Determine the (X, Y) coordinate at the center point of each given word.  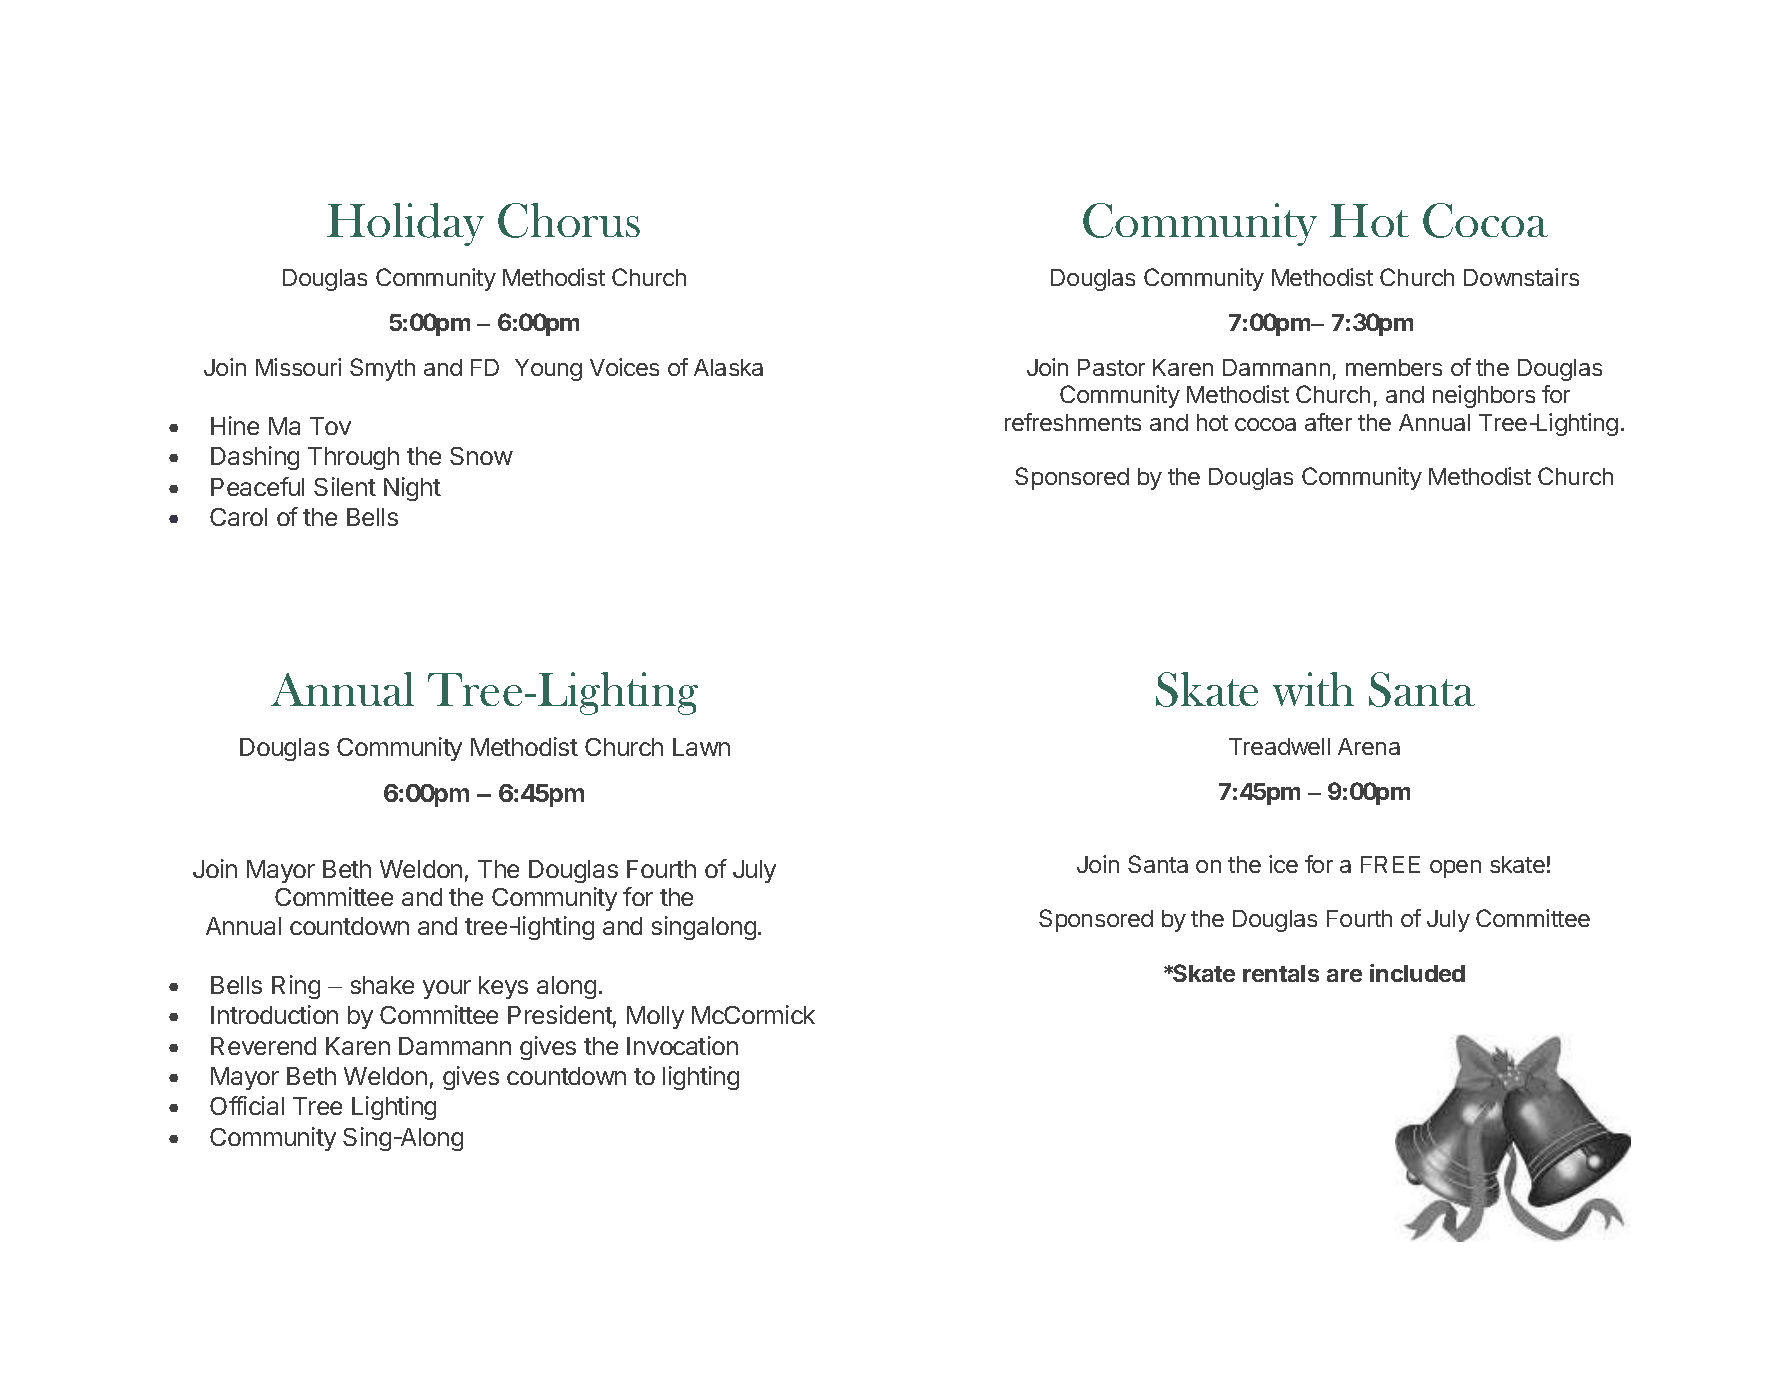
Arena (1369, 746)
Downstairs (1521, 277)
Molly (655, 1017)
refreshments (1073, 422)
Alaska (728, 367)
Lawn (701, 747)
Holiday (405, 224)
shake (382, 985)
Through (353, 458)
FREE (1390, 864)
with (1313, 689)
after (1328, 422)
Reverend (263, 1046)
